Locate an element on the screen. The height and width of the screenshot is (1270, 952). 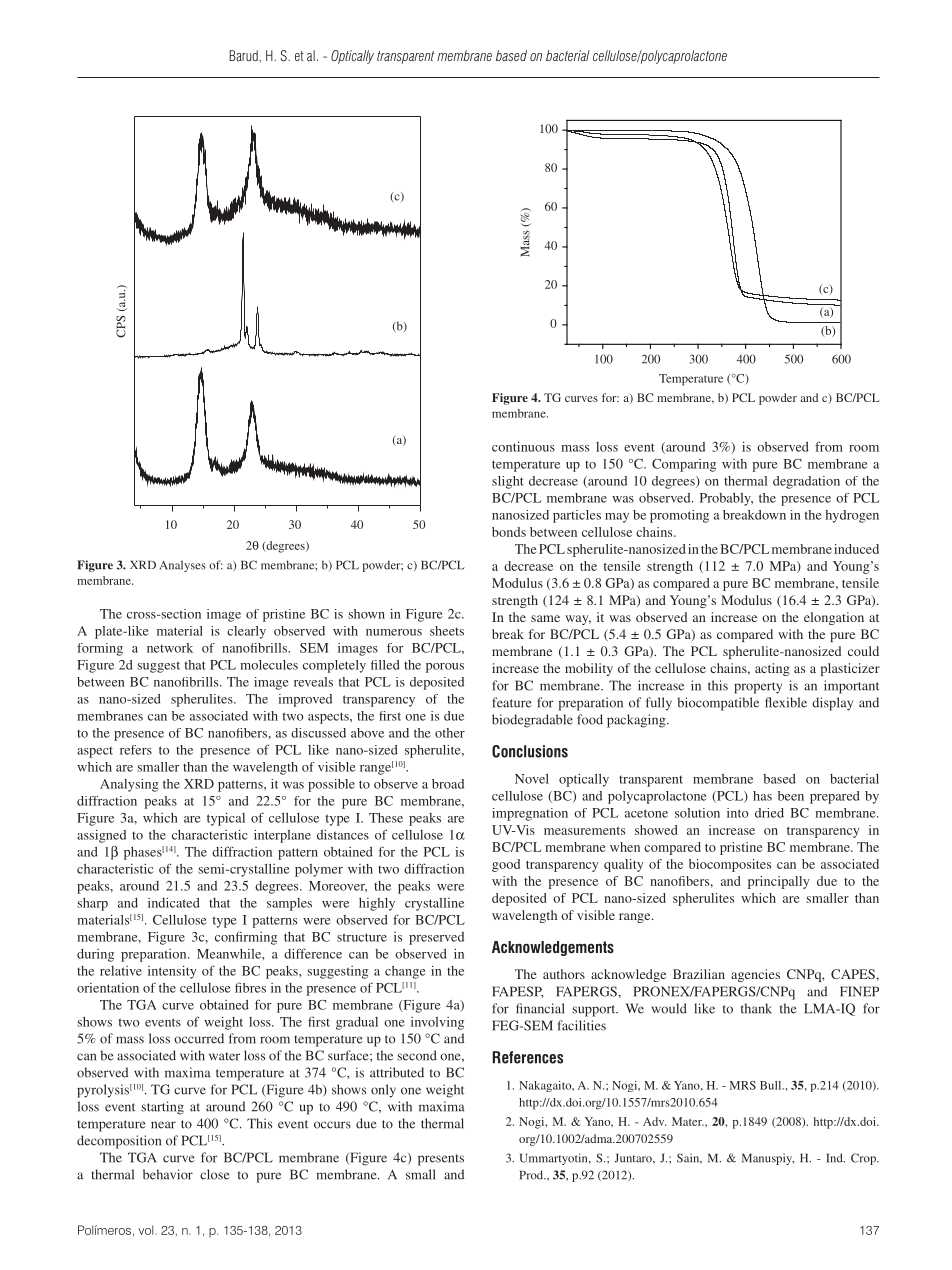
degradation is located at coordinates (806, 482).
